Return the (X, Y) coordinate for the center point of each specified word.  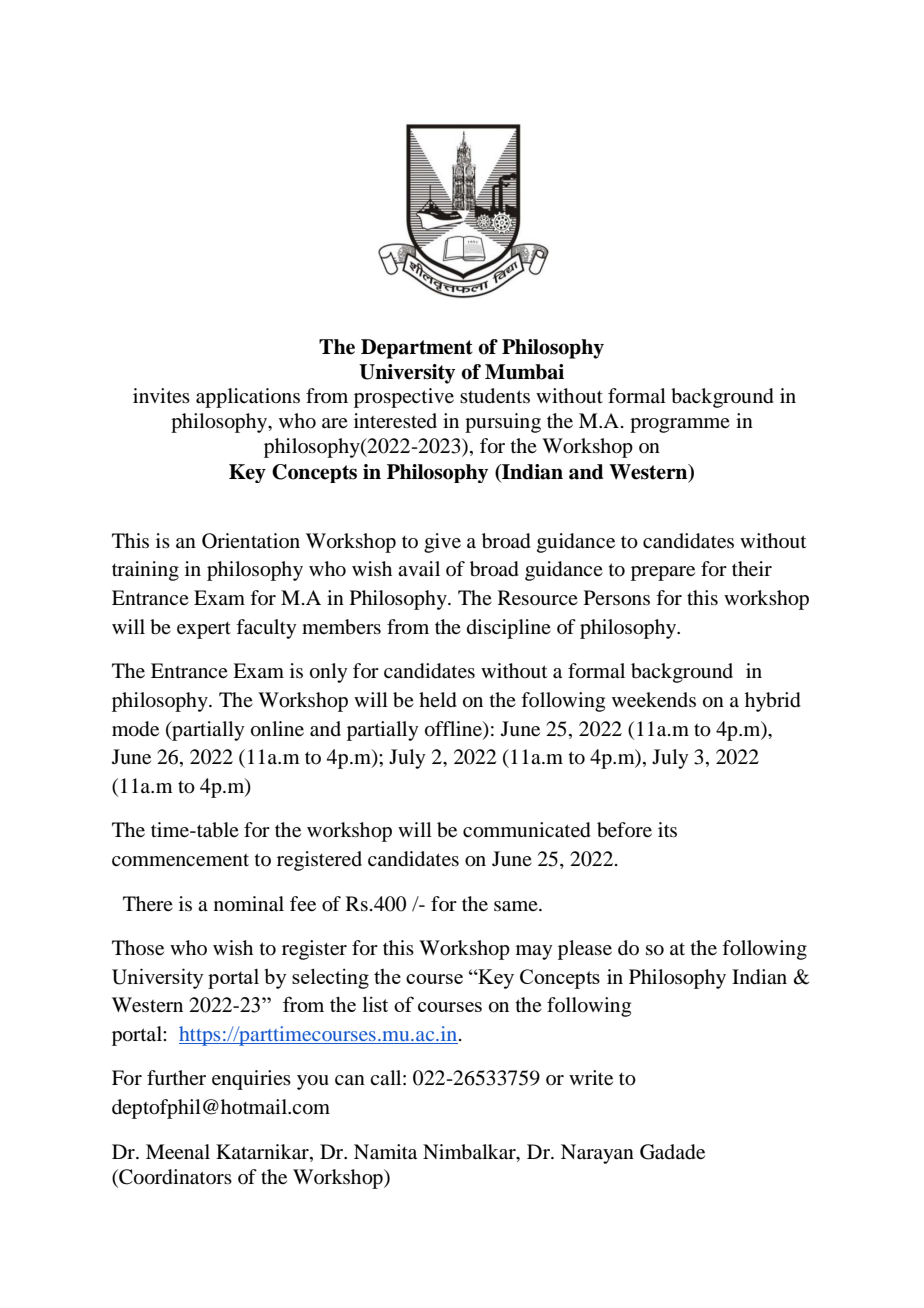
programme (680, 425)
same (517, 906)
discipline (509, 629)
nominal (249, 904)
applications (248, 398)
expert (204, 630)
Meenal (178, 1151)
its (667, 829)
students (495, 396)
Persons (617, 598)
